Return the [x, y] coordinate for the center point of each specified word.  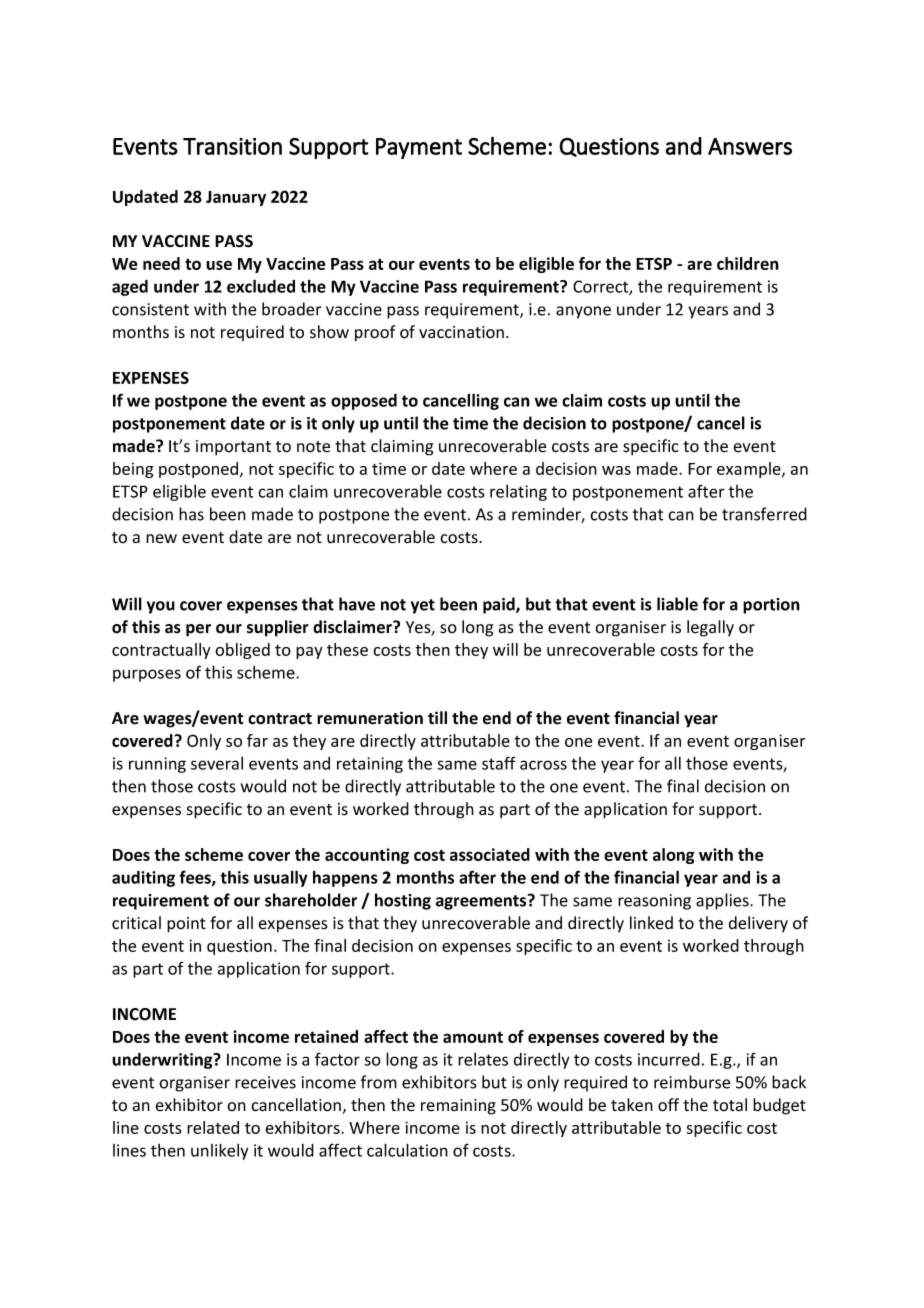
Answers [750, 146]
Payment [419, 148]
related [213, 1127]
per [198, 630]
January [236, 198]
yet [423, 606]
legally [710, 628]
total [730, 1105]
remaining [458, 1107]
